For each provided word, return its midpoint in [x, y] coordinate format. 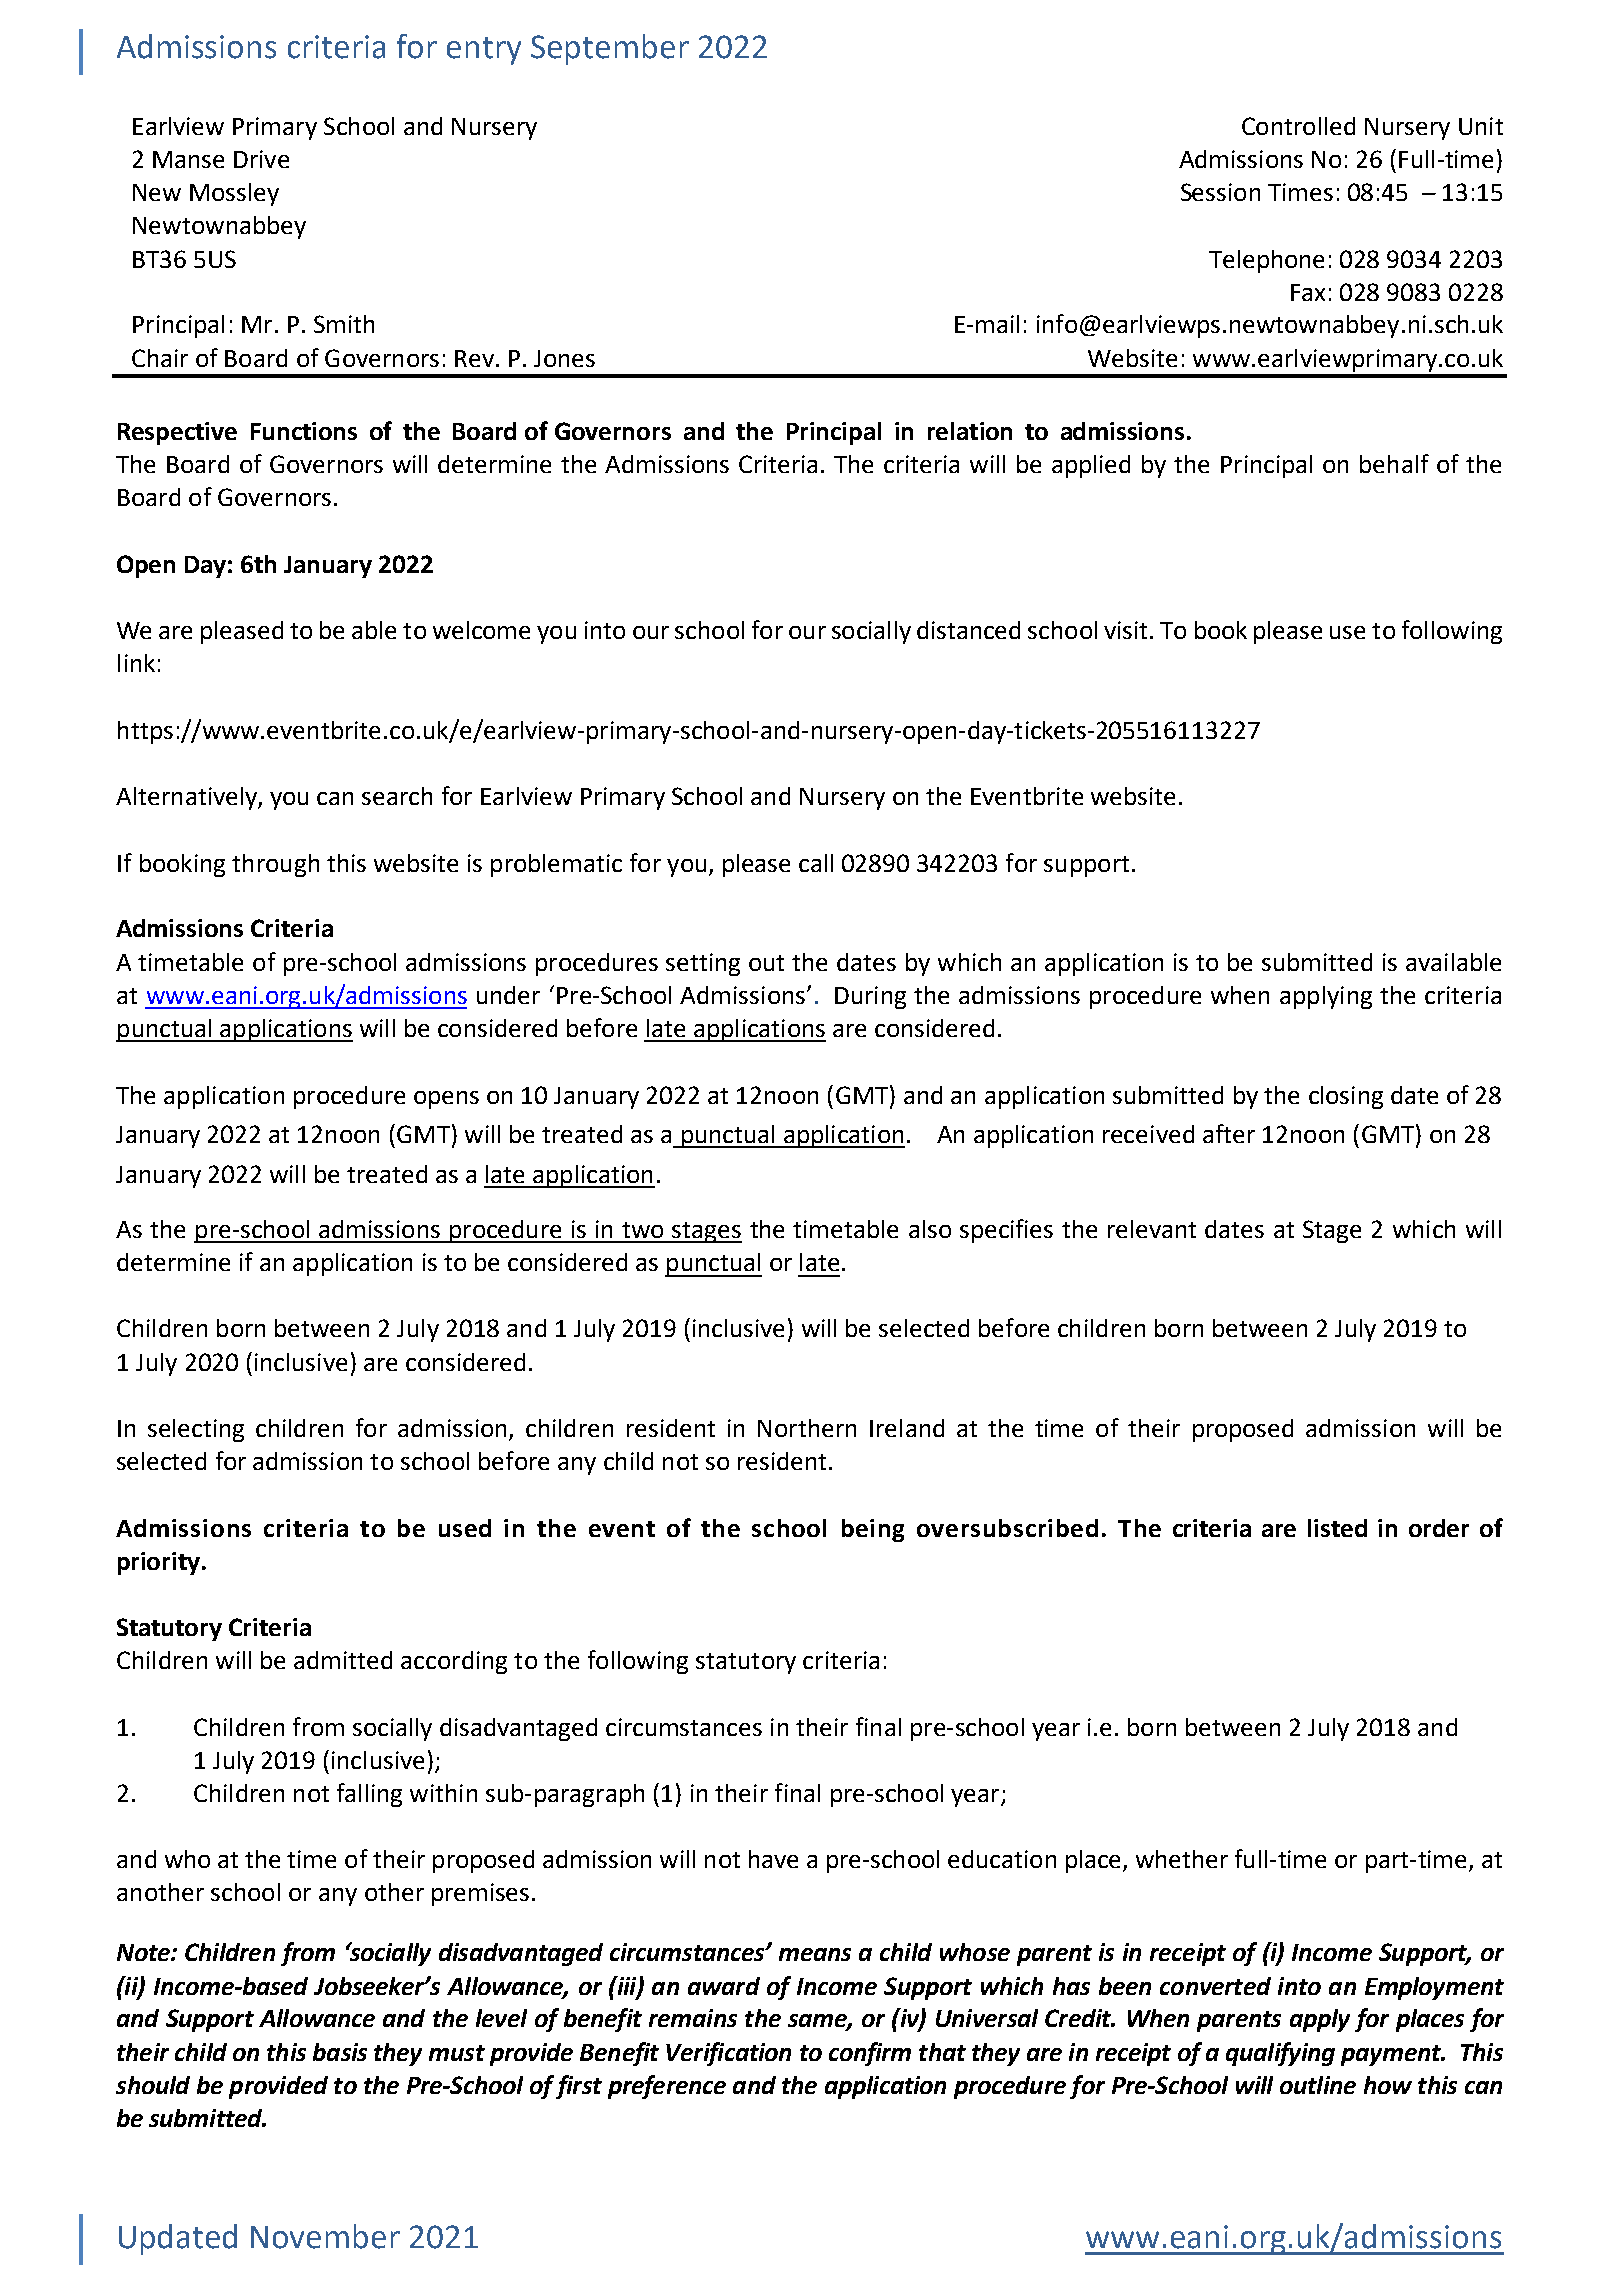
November [325, 2236]
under [508, 995]
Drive [261, 159]
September [610, 49]
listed [1337, 1528]
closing [1346, 1097]
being [873, 1530]
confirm [870, 2054]
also [930, 1229]
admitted [343, 1660]
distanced [968, 630]
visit [1125, 630]
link [136, 663]
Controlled [1298, 126]
